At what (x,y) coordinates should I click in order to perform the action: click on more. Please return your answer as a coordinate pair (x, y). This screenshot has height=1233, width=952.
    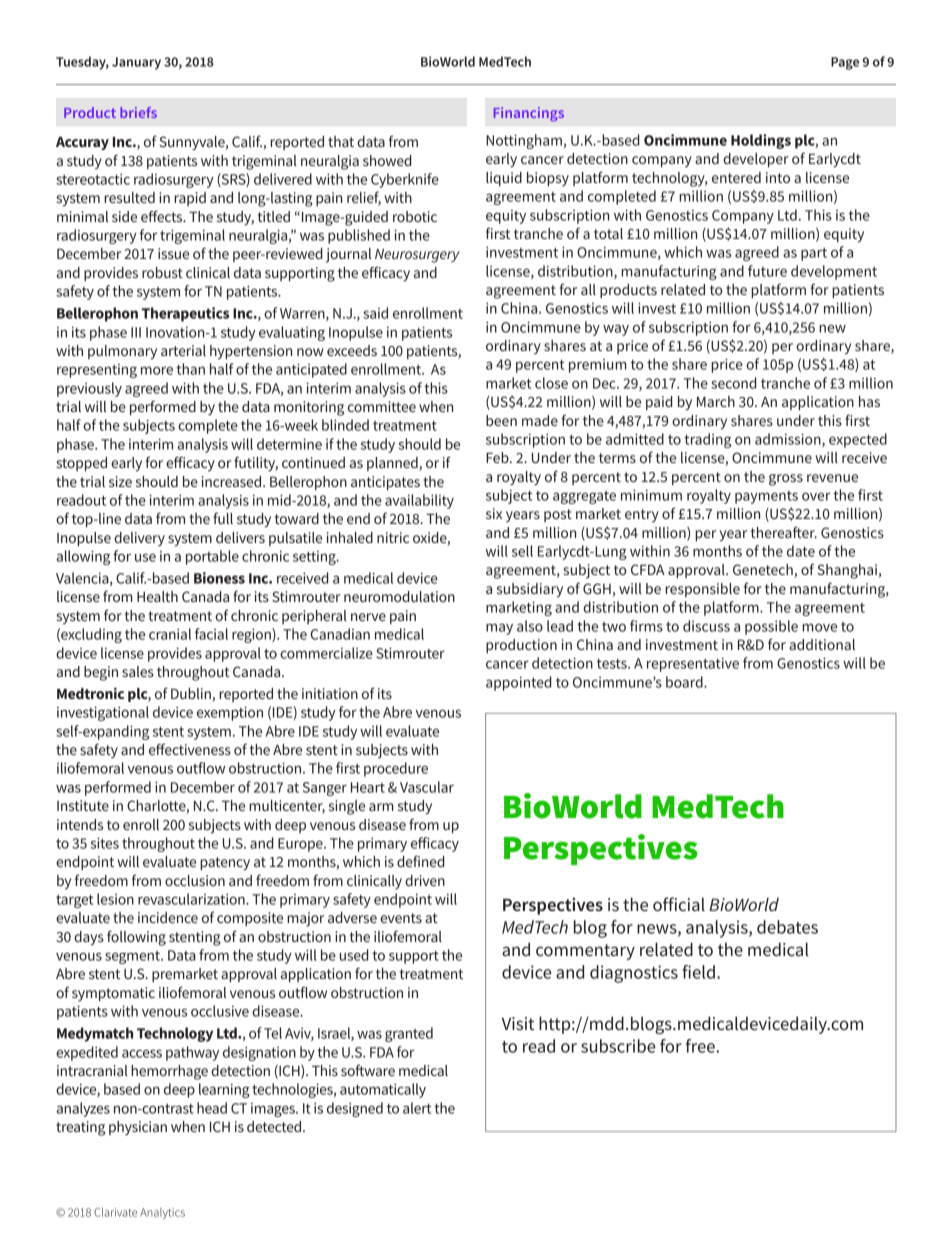
    Looking at the image, I should click on (157, 370).
